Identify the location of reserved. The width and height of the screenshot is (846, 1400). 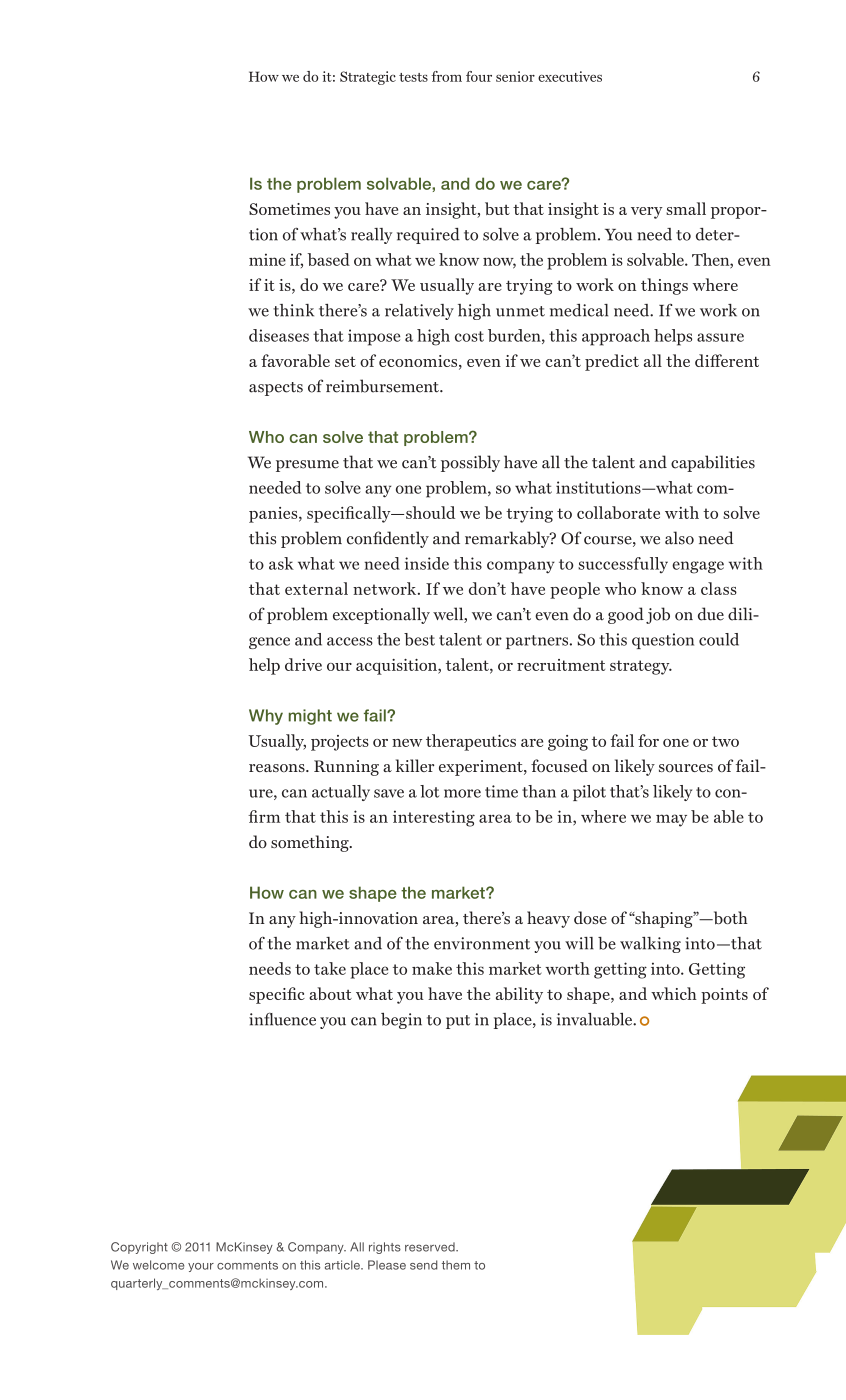
(431, 1247).
